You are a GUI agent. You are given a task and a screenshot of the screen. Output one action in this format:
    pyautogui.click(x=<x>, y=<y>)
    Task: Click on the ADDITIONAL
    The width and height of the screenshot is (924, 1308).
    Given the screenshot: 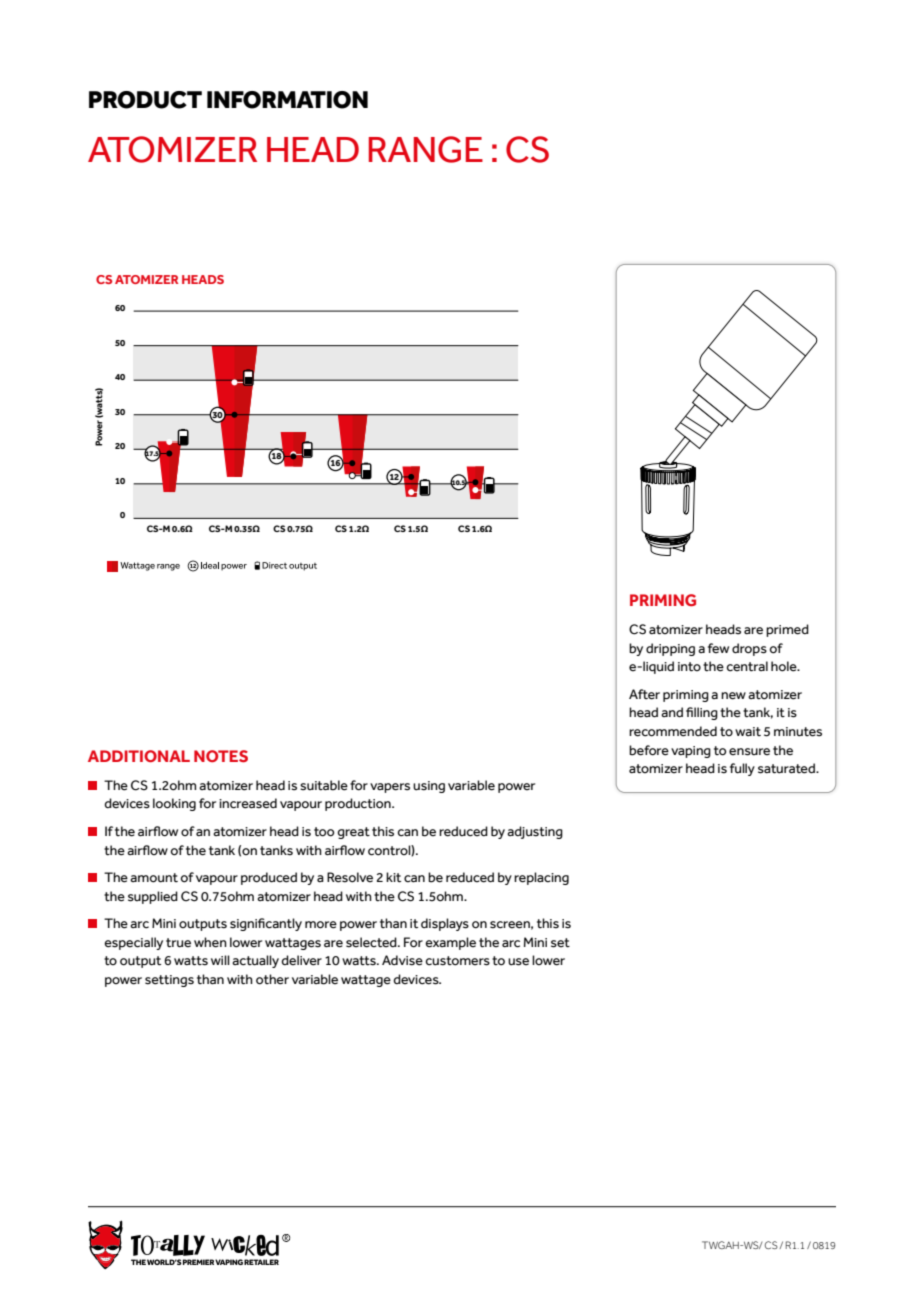 What is the action you would take?
    pyautogui.click(x=139, y=756)
